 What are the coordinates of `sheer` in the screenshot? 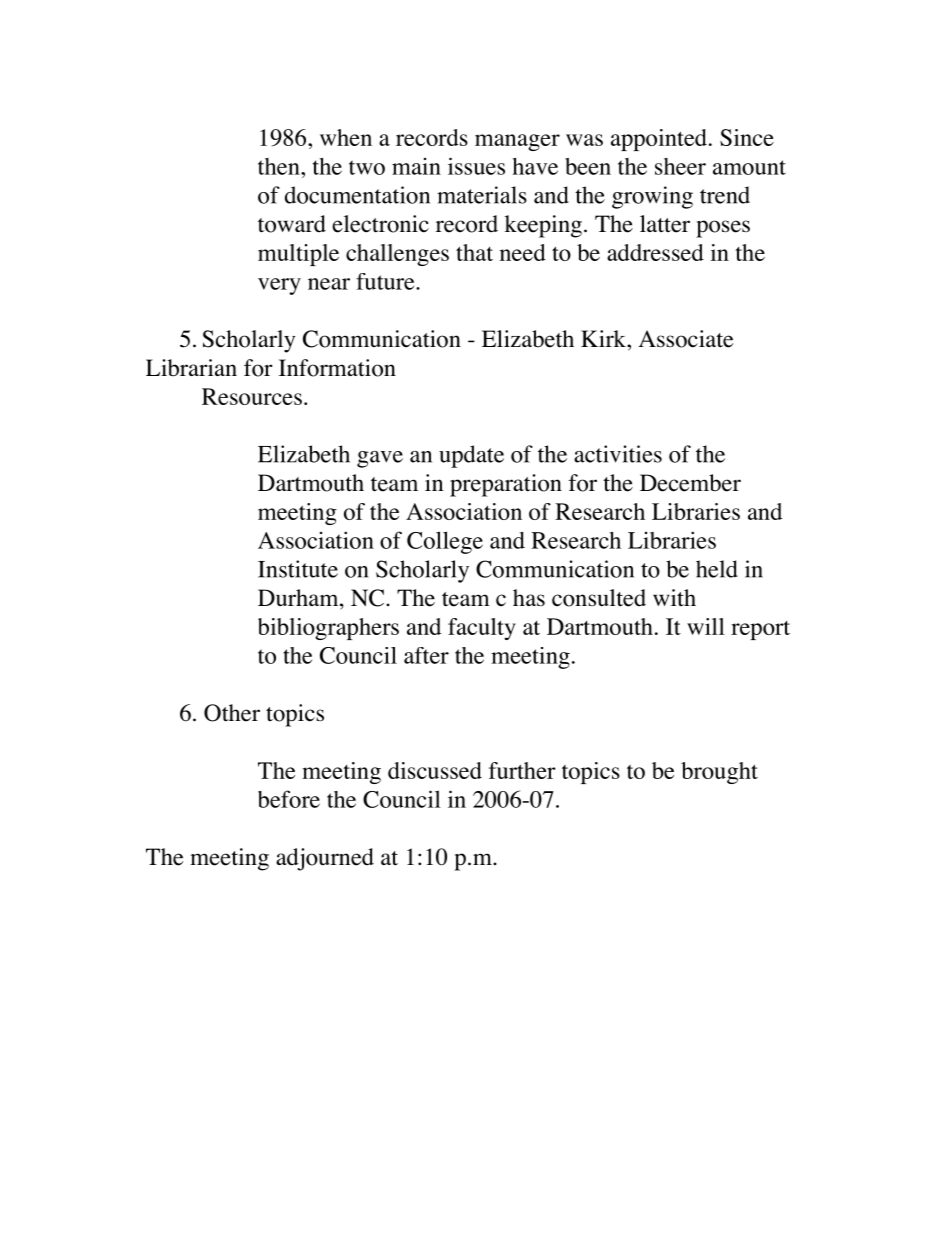 It's located at (680, 166).
